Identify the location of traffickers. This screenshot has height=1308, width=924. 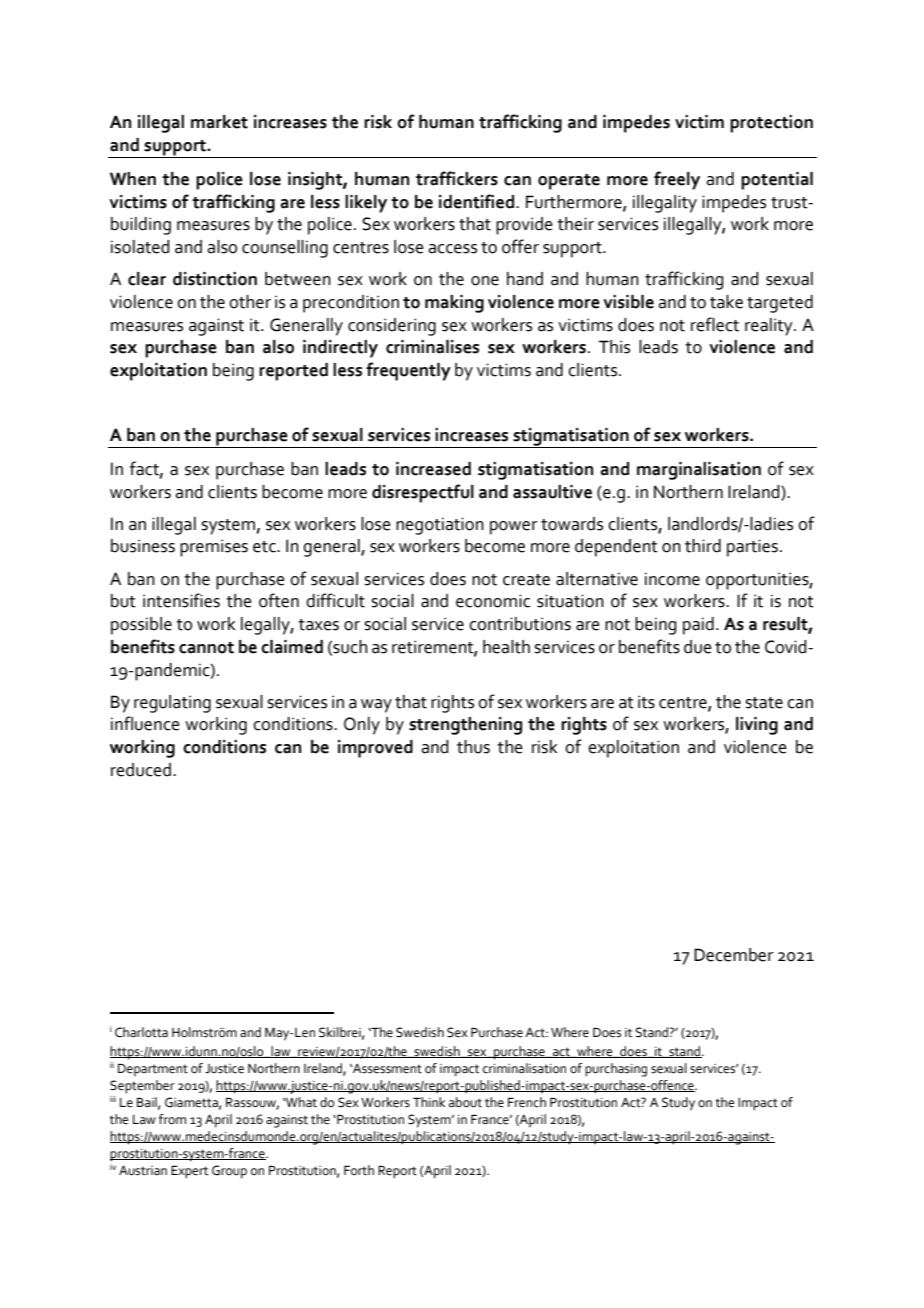
(457, 178).
